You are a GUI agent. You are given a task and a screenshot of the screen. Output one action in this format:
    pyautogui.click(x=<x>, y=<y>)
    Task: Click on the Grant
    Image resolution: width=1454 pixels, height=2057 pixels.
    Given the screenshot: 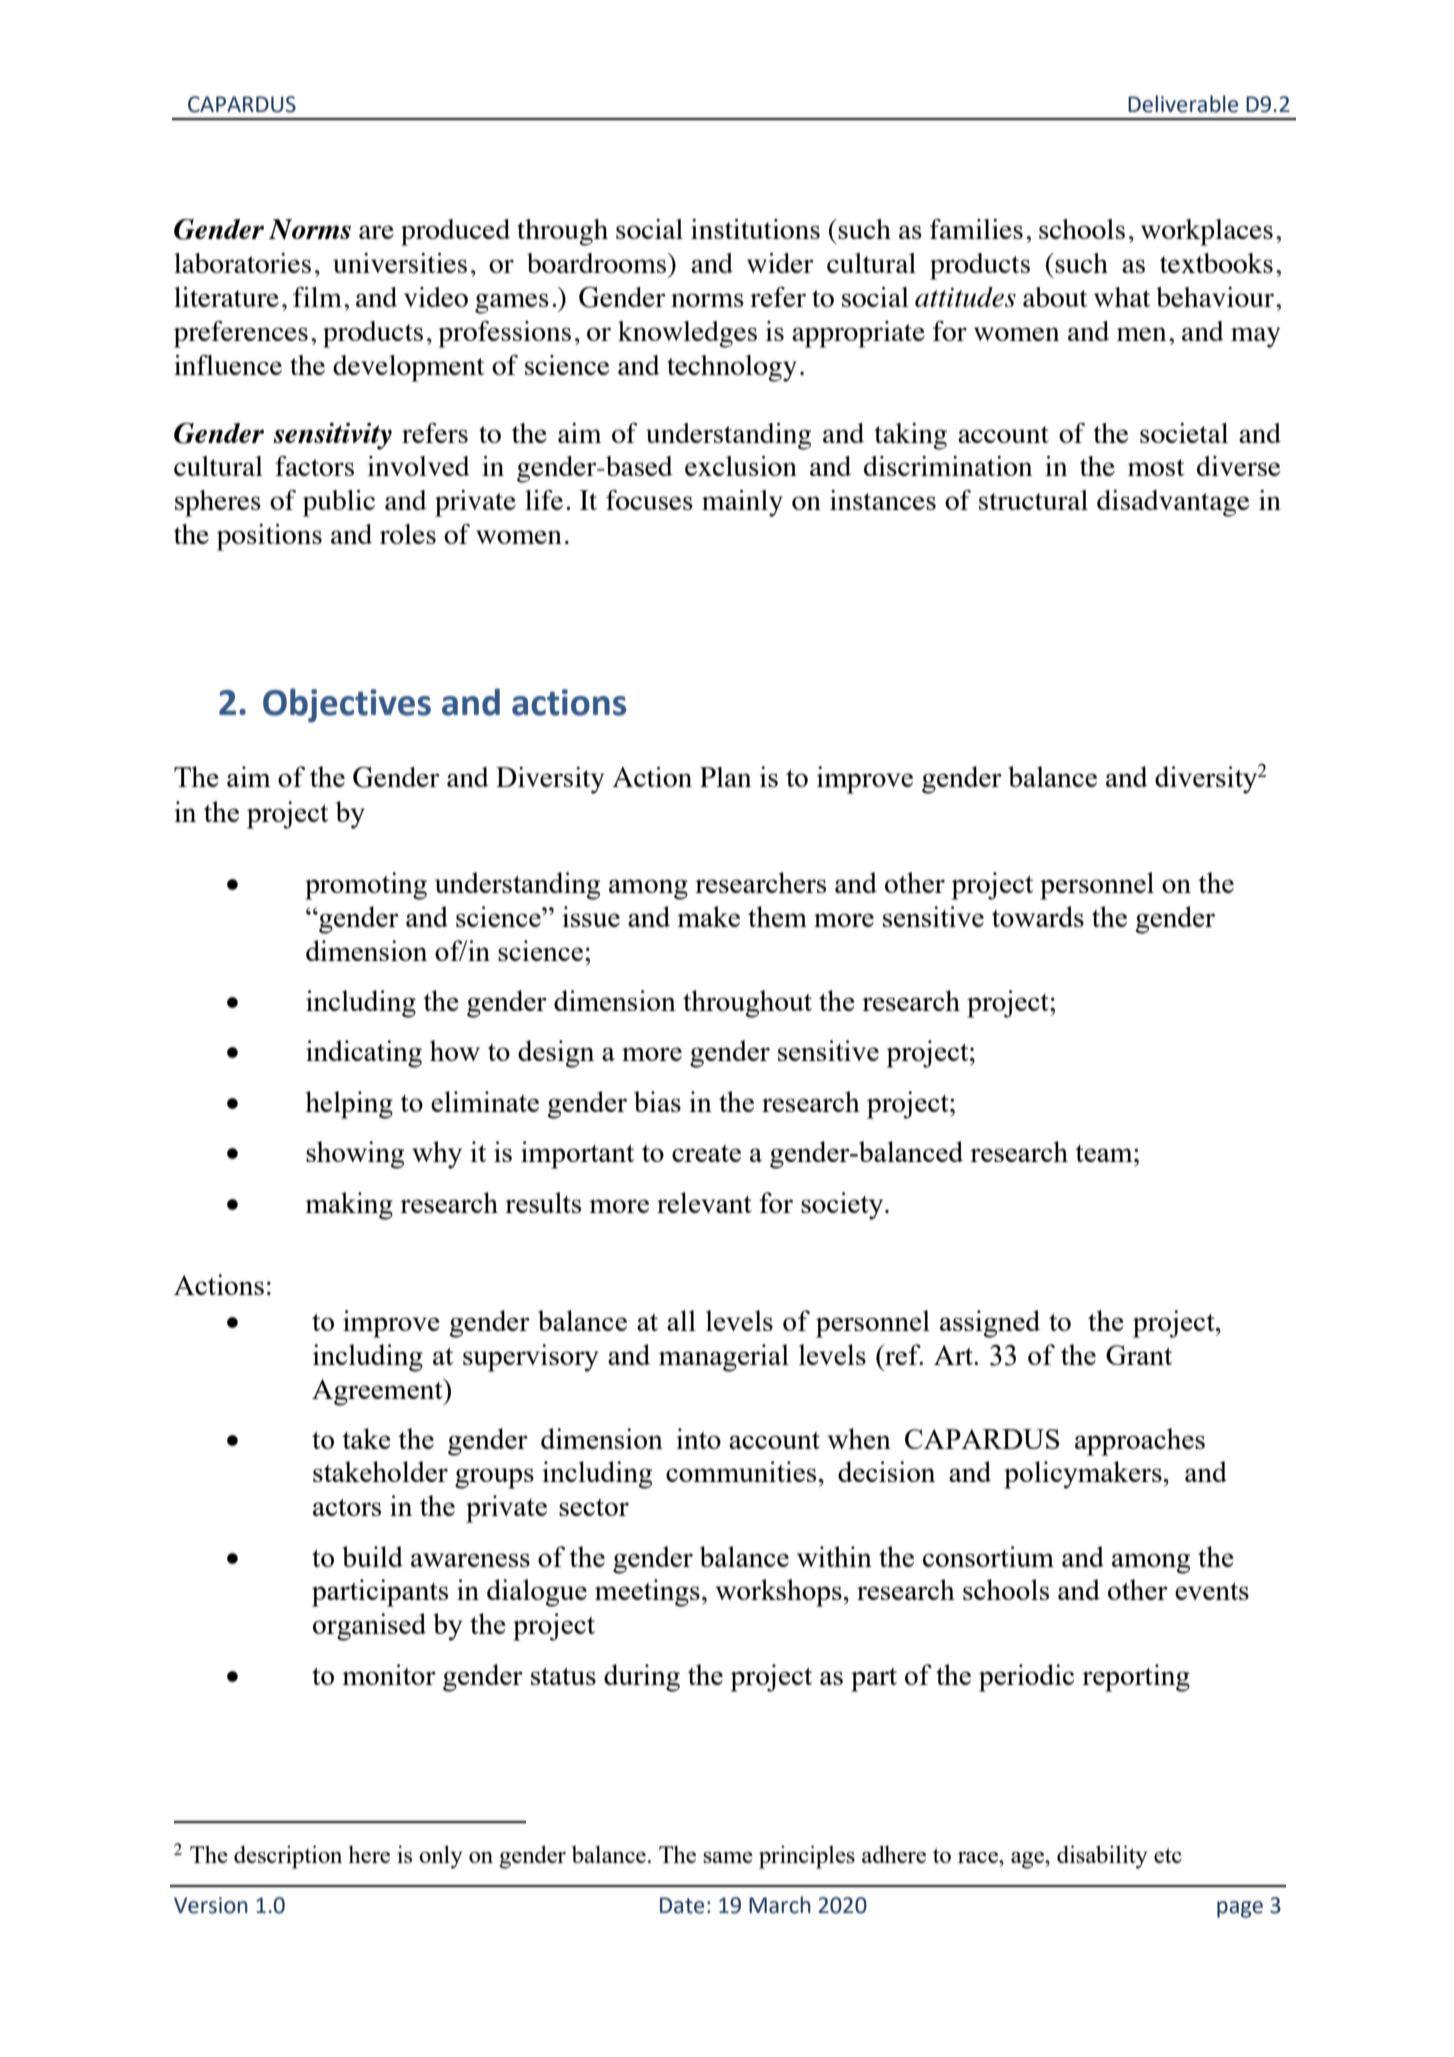 What is the action you would take?
    pyautogui.click(x=1139, y=1355)
